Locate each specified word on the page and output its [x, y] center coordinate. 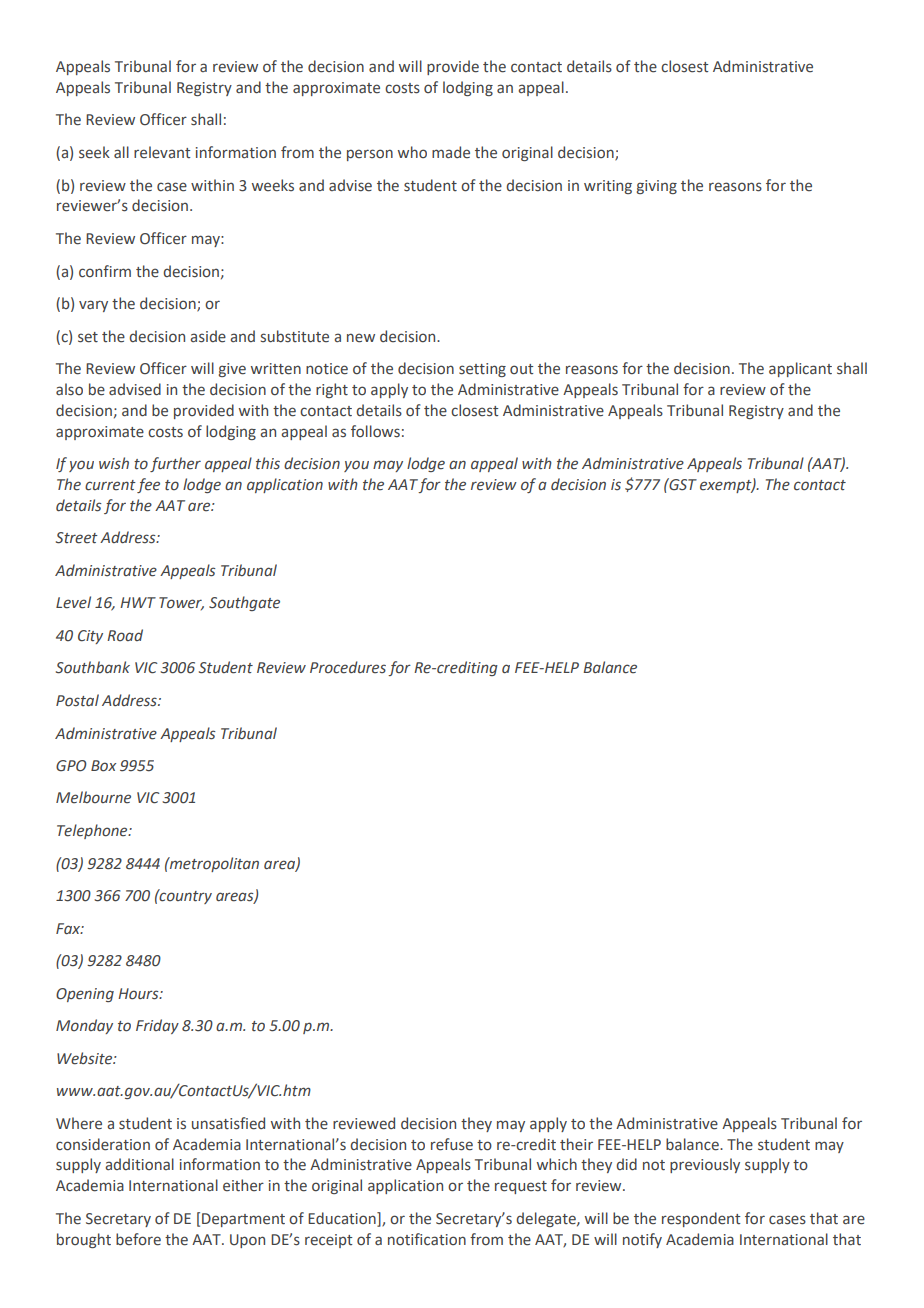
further [175, 464]
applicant [800, 369]
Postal [77, 700]
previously [705, 1165]
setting [482, 370]
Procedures [348, 667]
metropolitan [213, 864]
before [138, 1239]
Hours [139, 994]
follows [375, 431]
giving [657, 187]
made [451, 152]
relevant [162, 152]
